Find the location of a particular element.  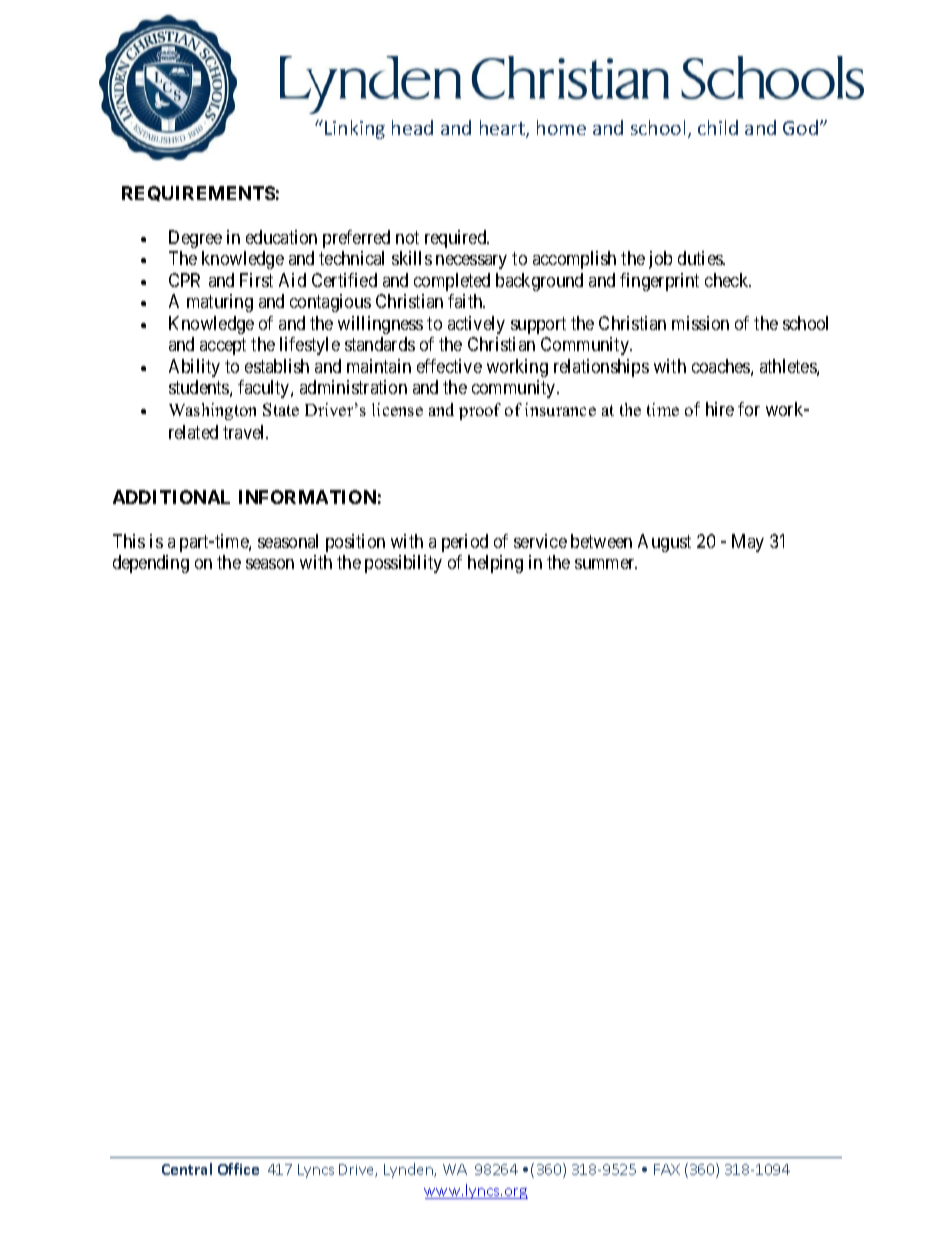

May is located at coordinates (748, 543).
